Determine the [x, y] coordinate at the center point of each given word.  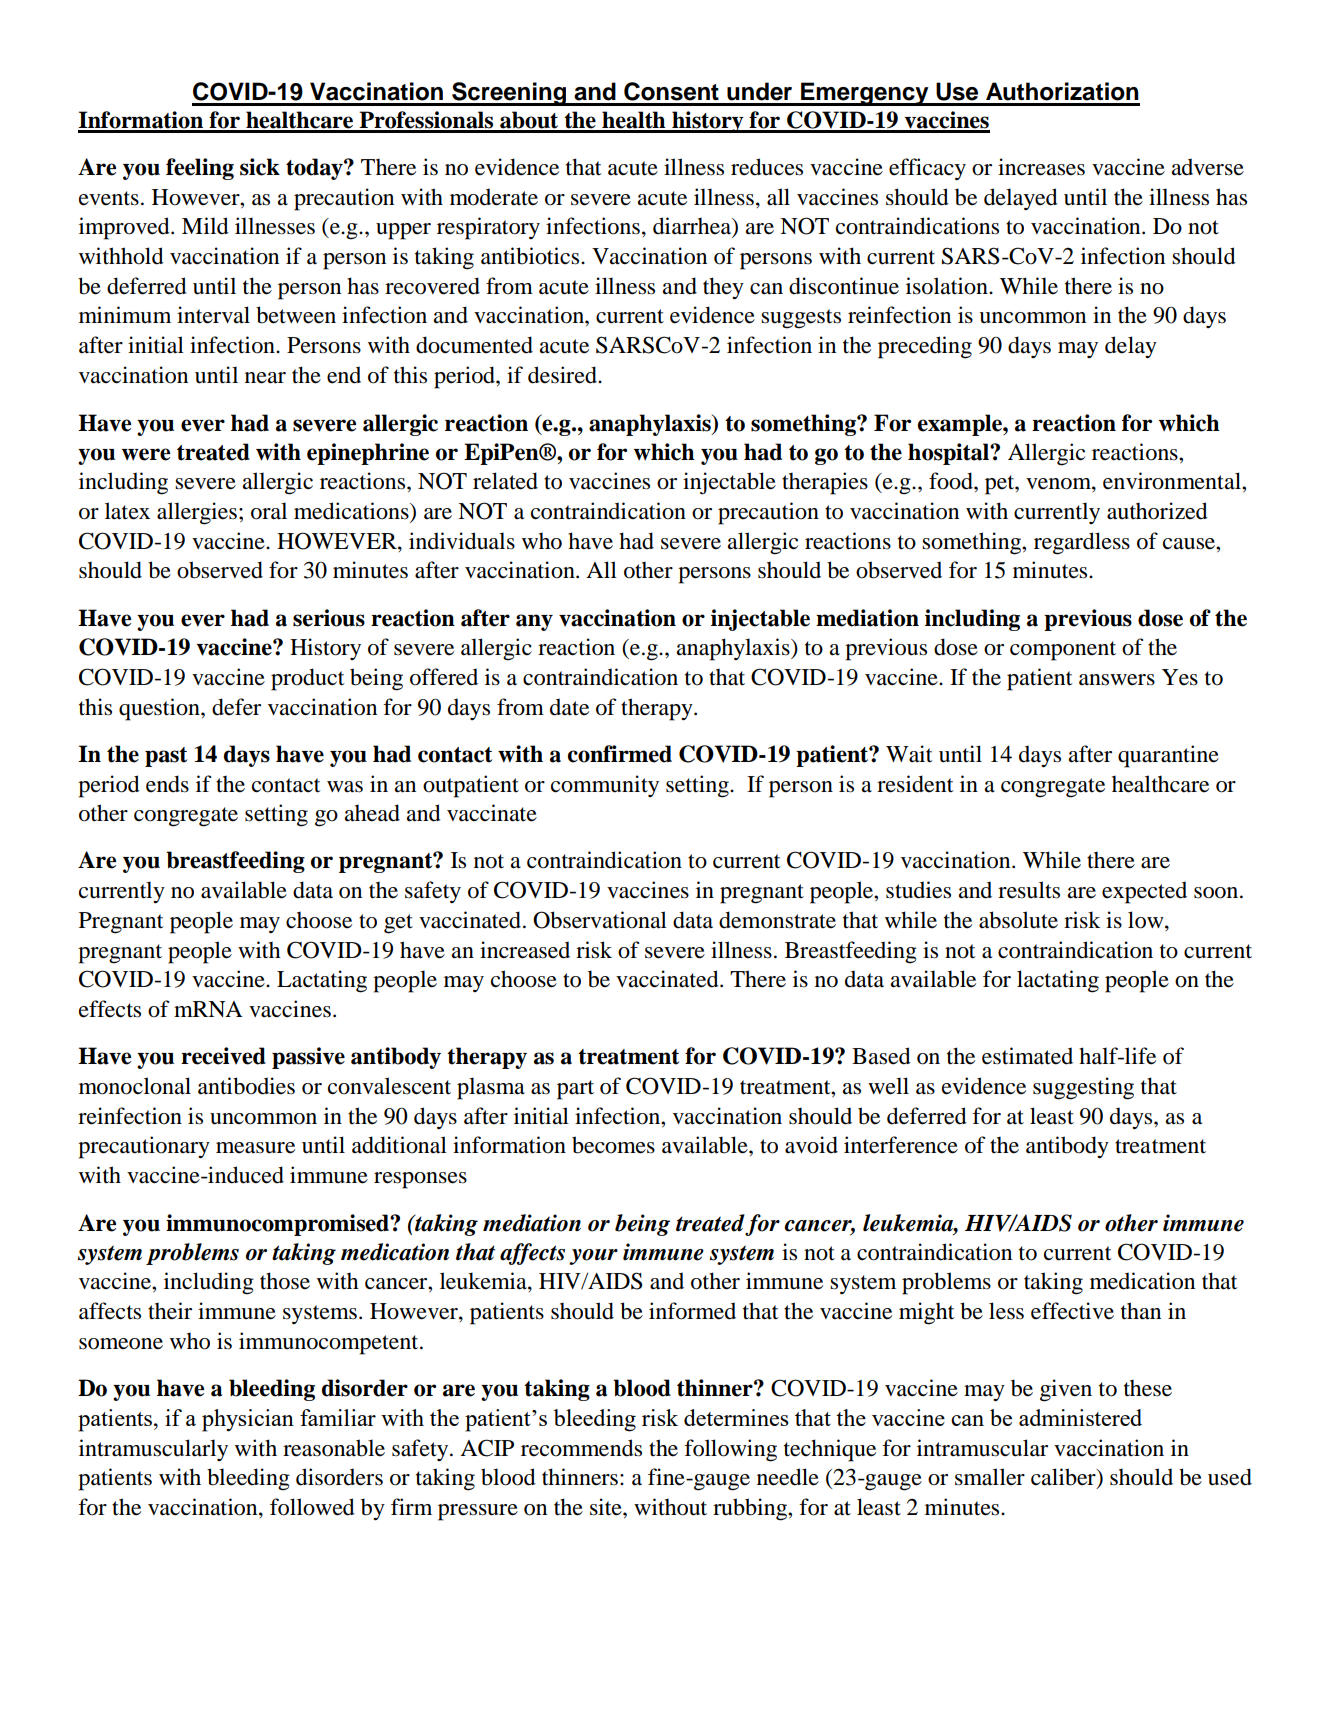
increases [1041, 167]
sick [260, 167]
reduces [767, 167]
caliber [1064, 1478]
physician [248, 1420]
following [730, 1450]
